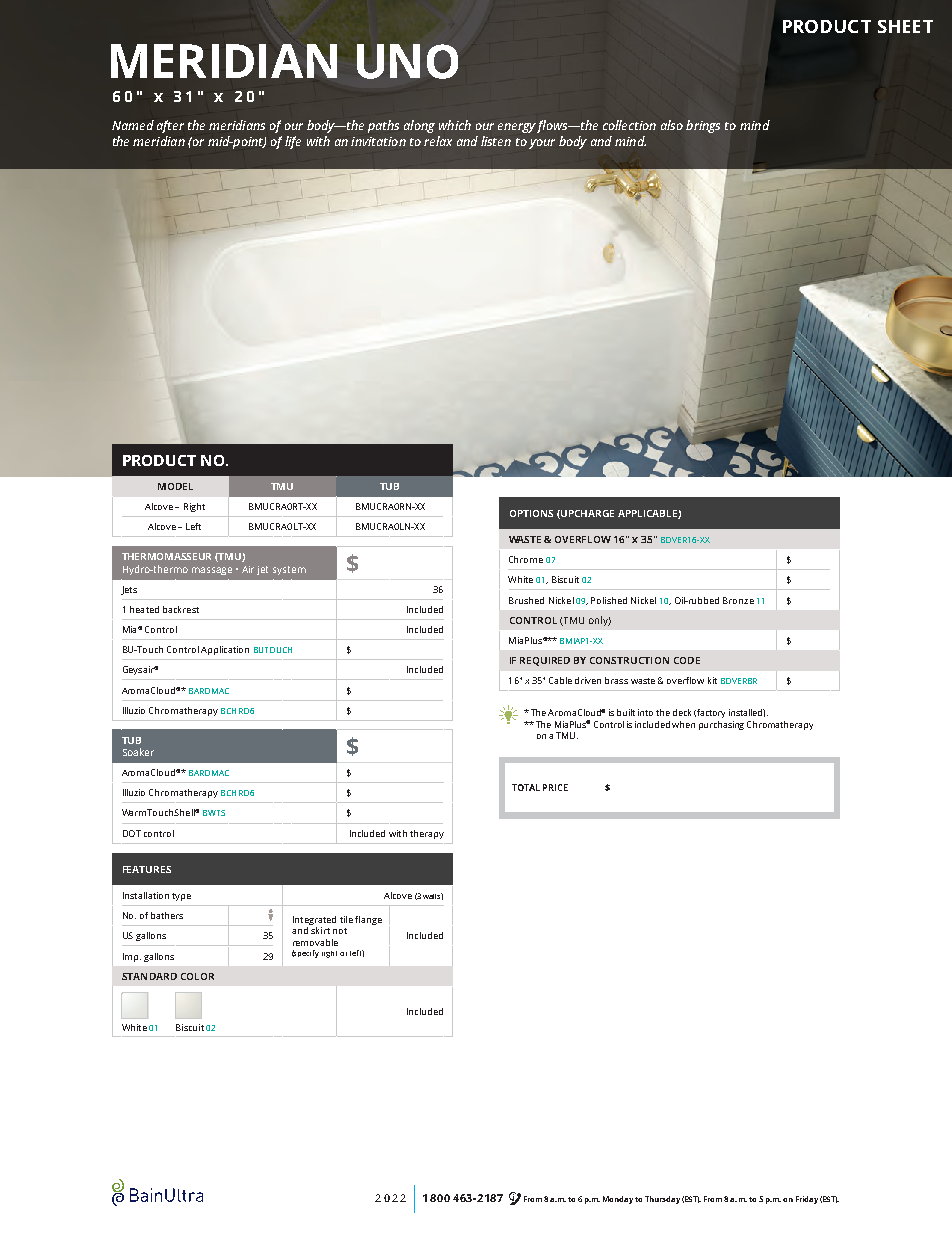 Image resolution: width=952 pixels, height=1233 pixels. What do you see at coordinates (526, 600) in the page?
I see `Brushed` at bounding box center [526, 600].
